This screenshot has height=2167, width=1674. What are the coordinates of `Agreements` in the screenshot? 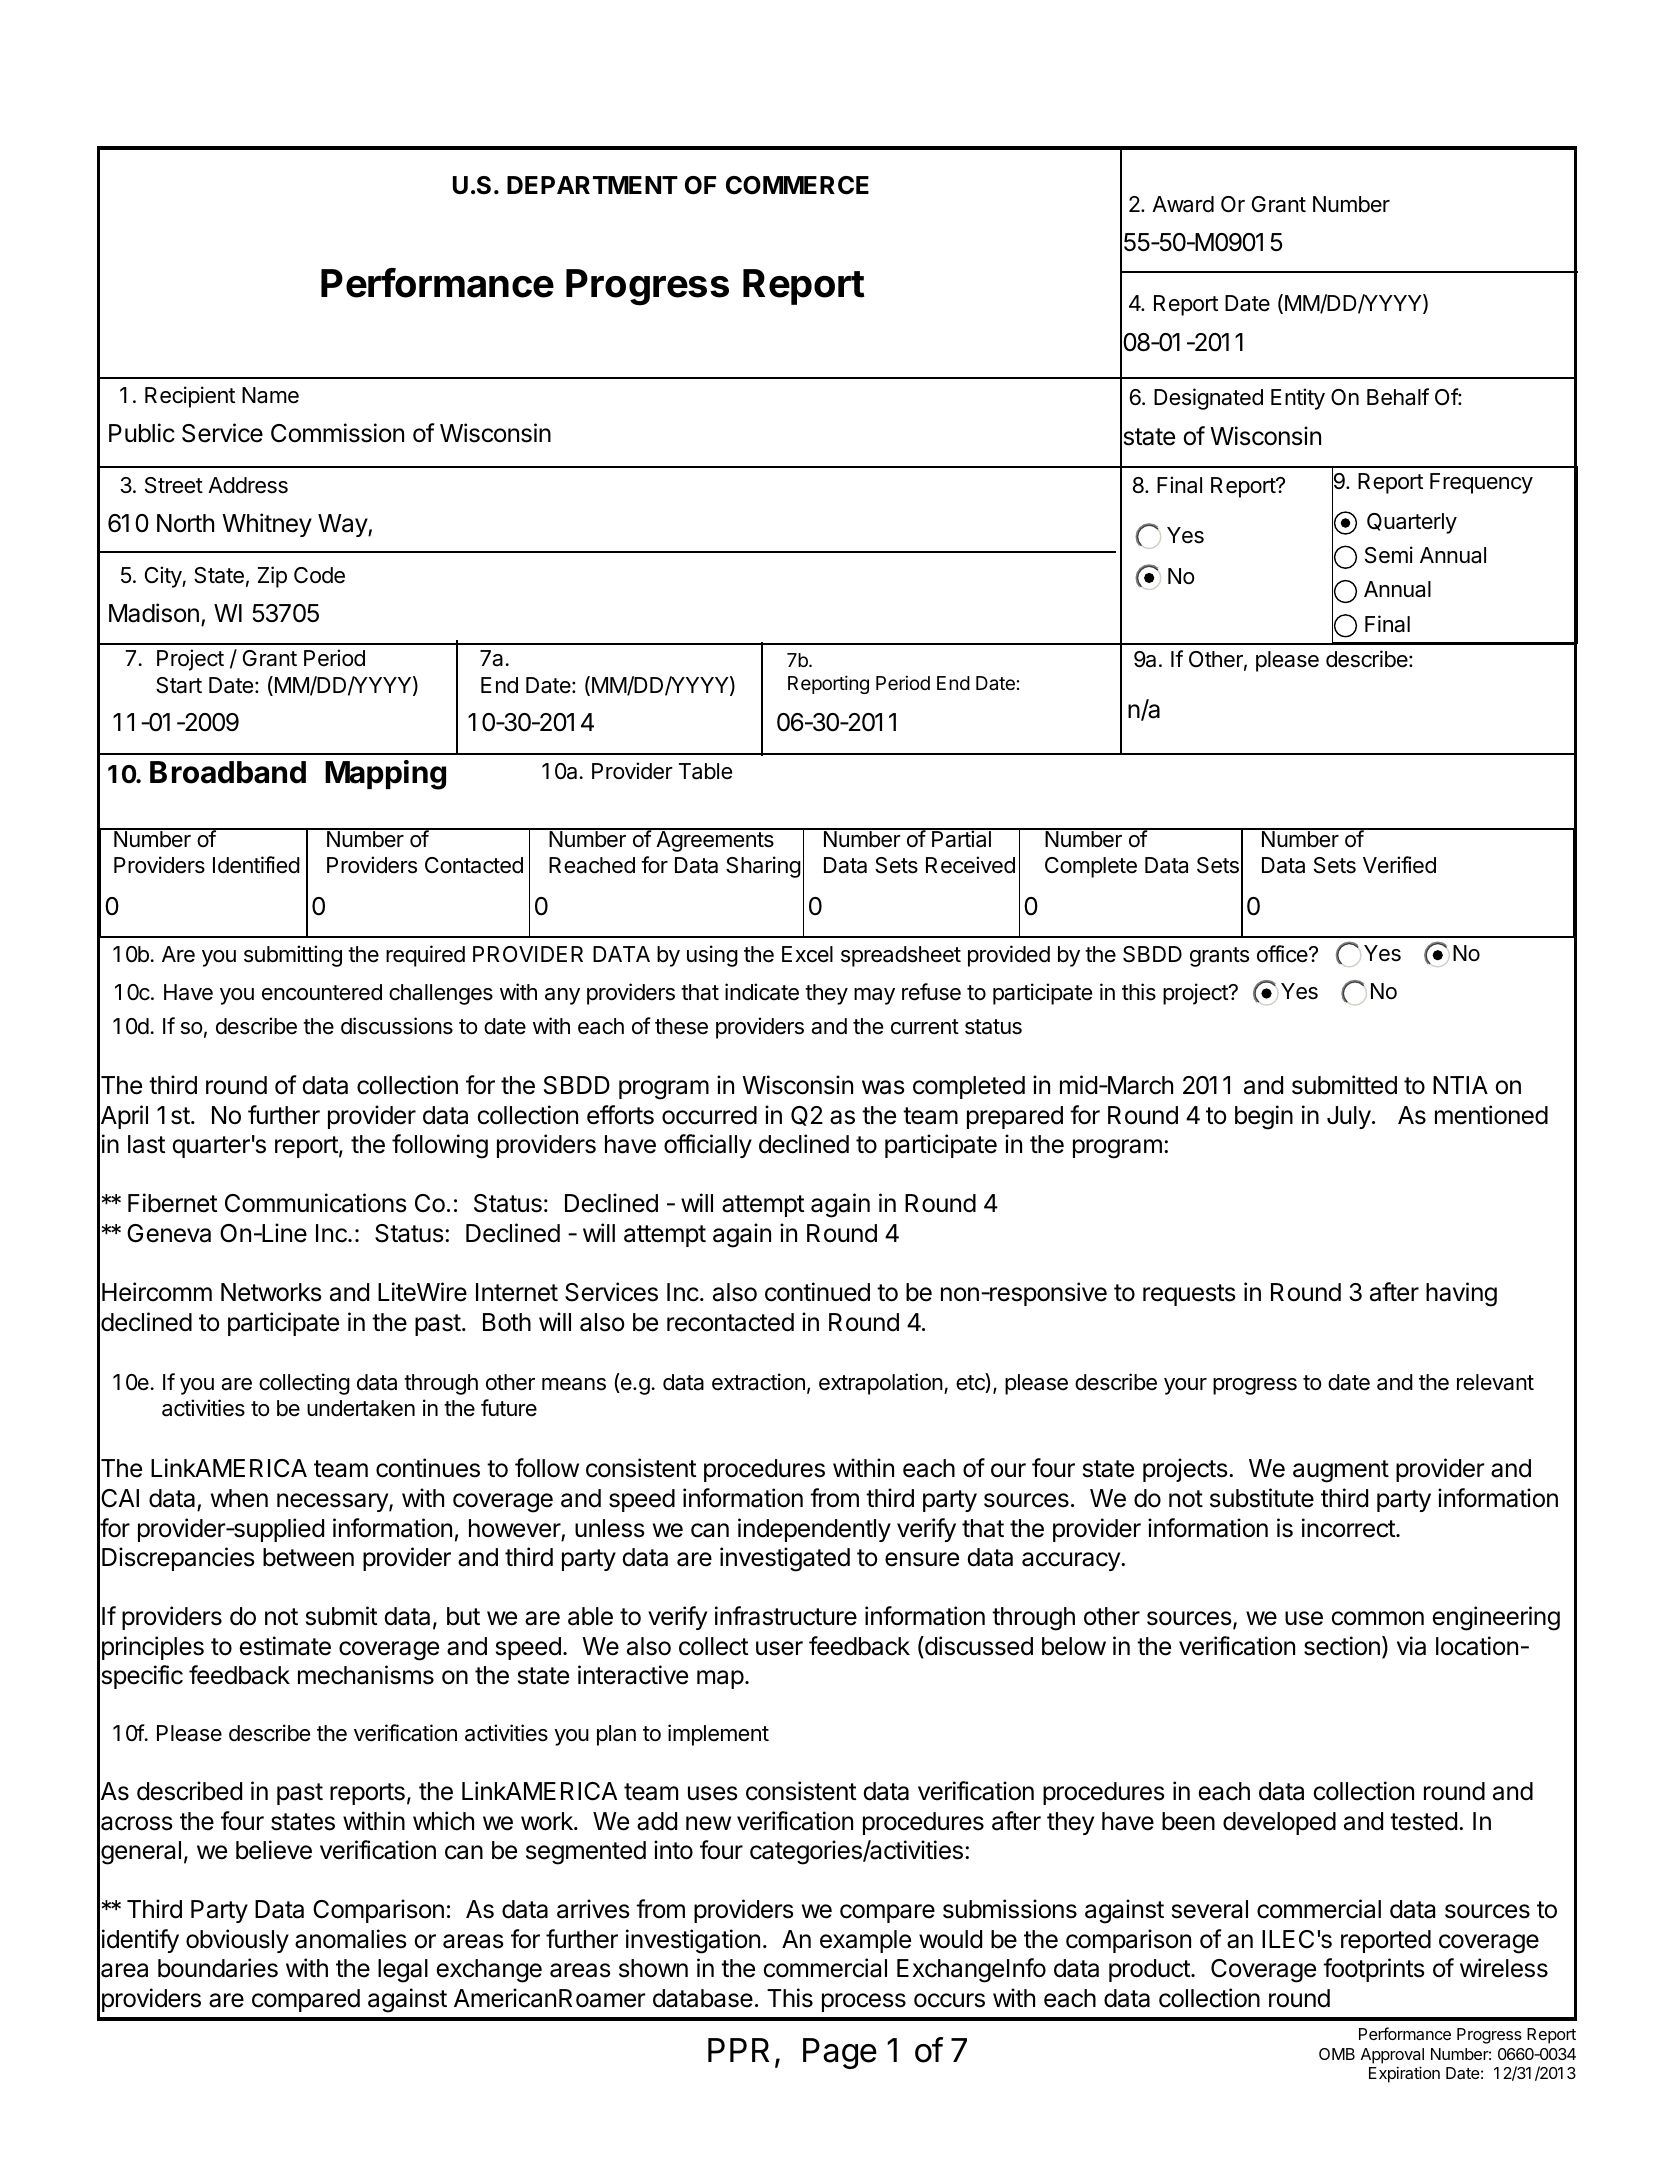 It's located at (715, 840).
